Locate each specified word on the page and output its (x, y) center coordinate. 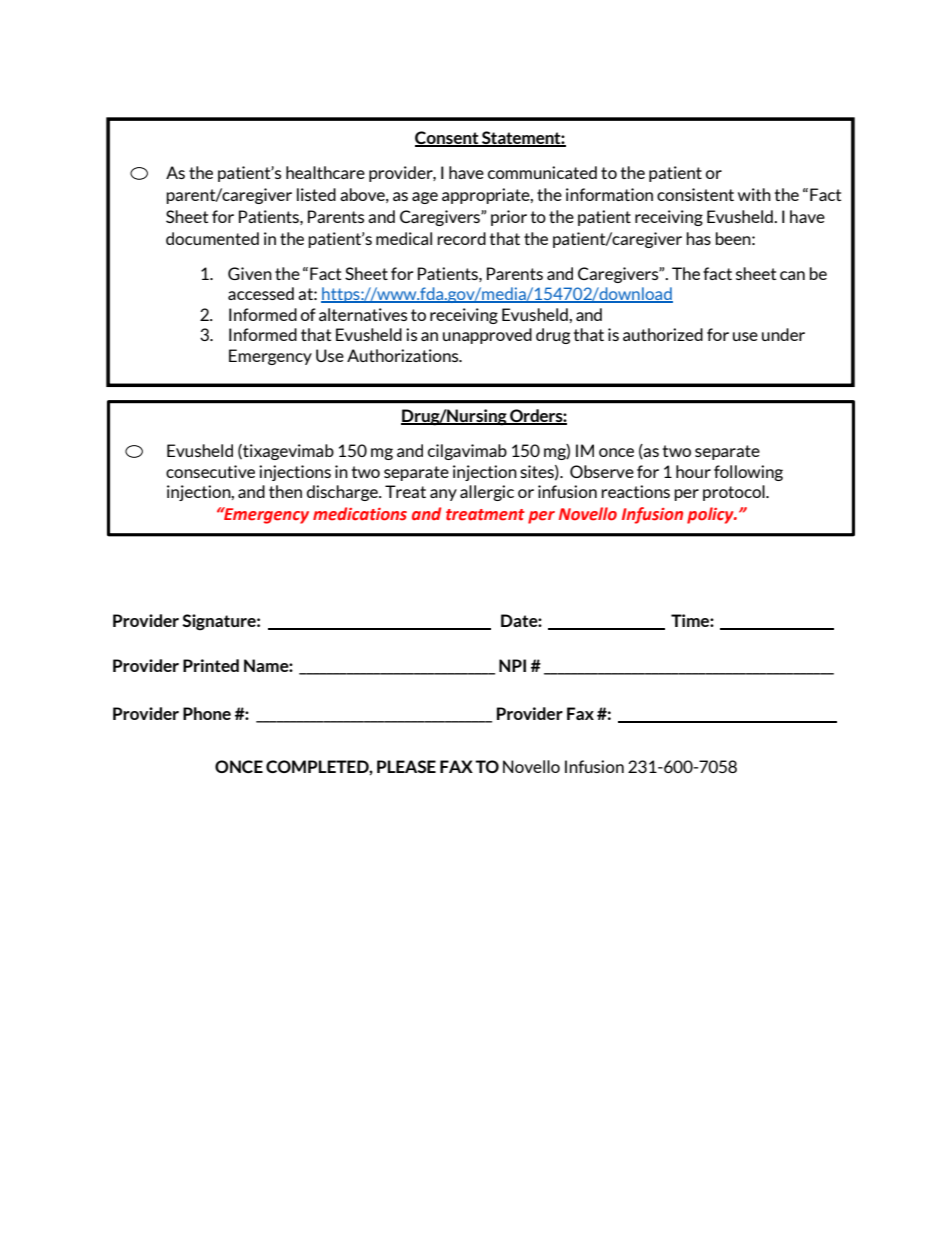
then (285, 491)
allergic (487, 493)
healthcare (325, 172)
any (443, 495)
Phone (207, 713)
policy (711, 515)
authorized (663, 334)
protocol (735, 493)
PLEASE (406, 766)
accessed (261, 293)
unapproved (487, 336)
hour (693, 471)
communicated (542, 172)
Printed (211, 665)
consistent (695, 194)
